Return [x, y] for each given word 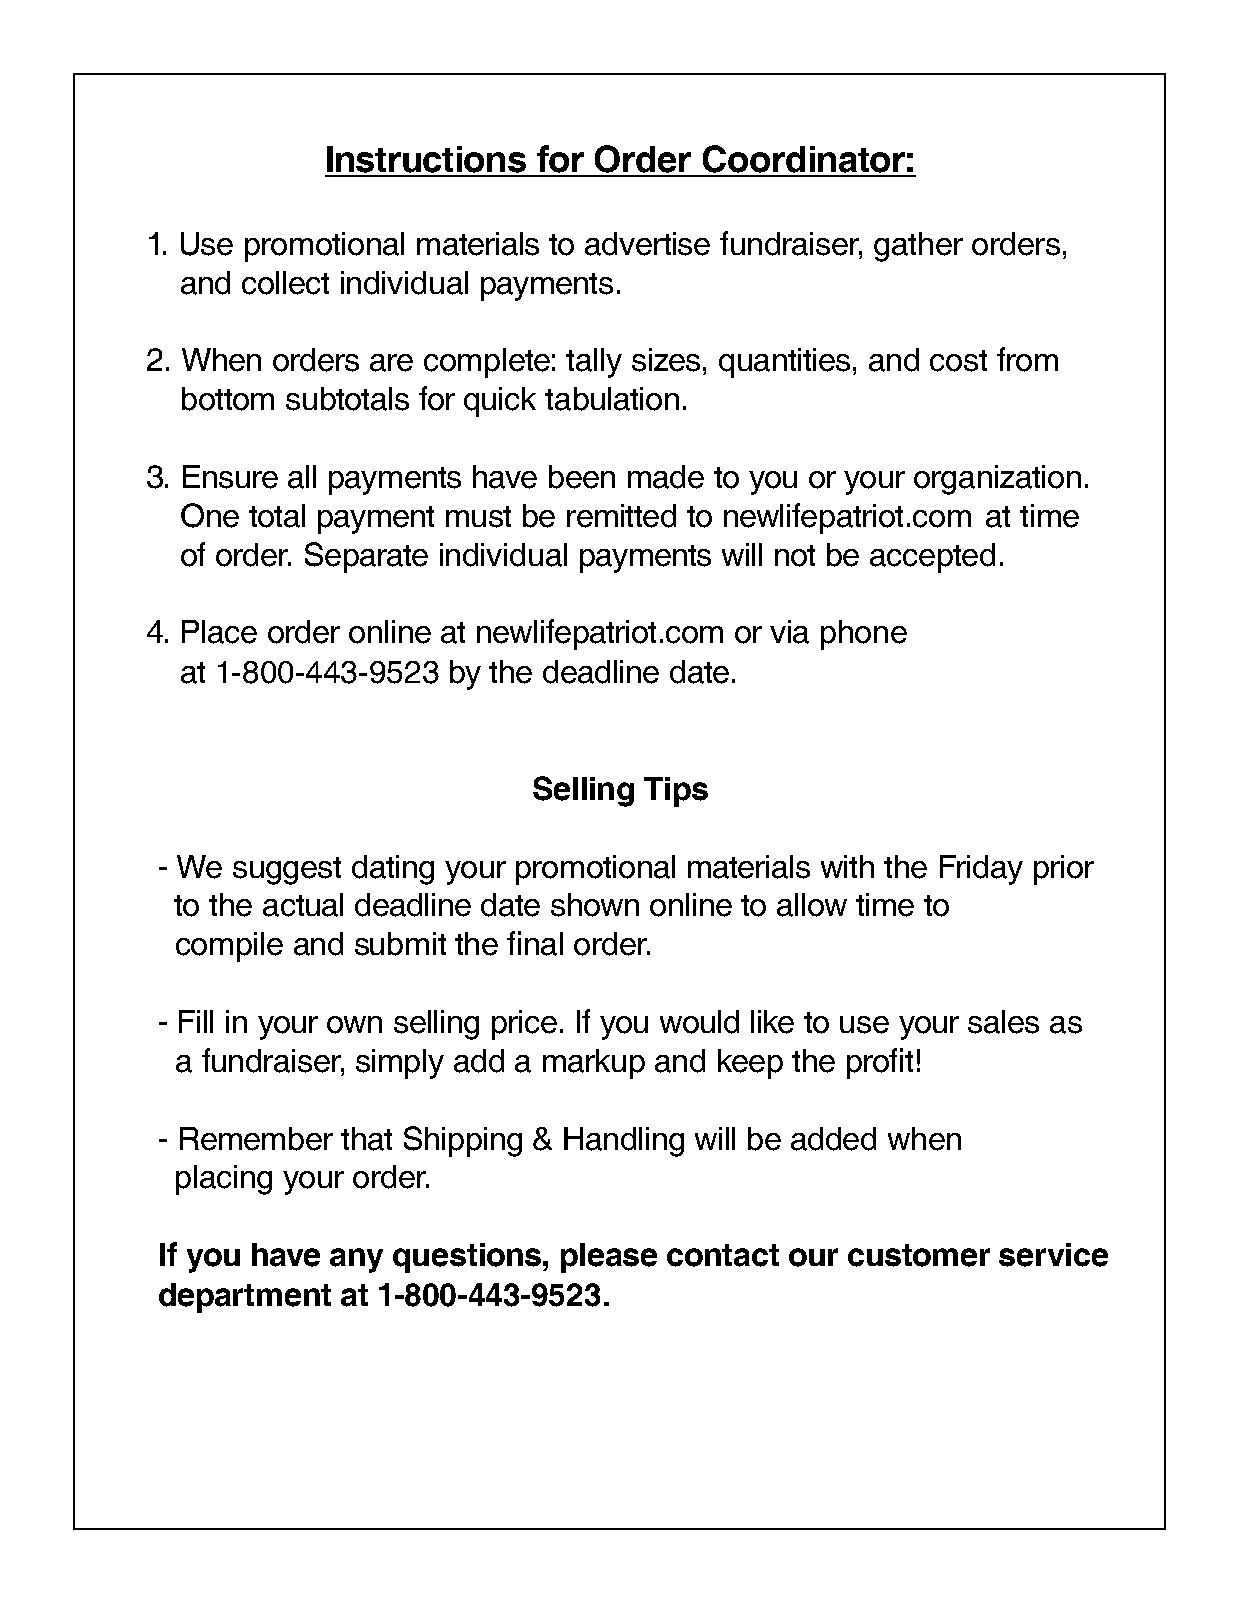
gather [918, 247]
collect [285, 283]
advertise [647, 244]
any [356, 1260]
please [609, 1258]
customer [919, 1255]
